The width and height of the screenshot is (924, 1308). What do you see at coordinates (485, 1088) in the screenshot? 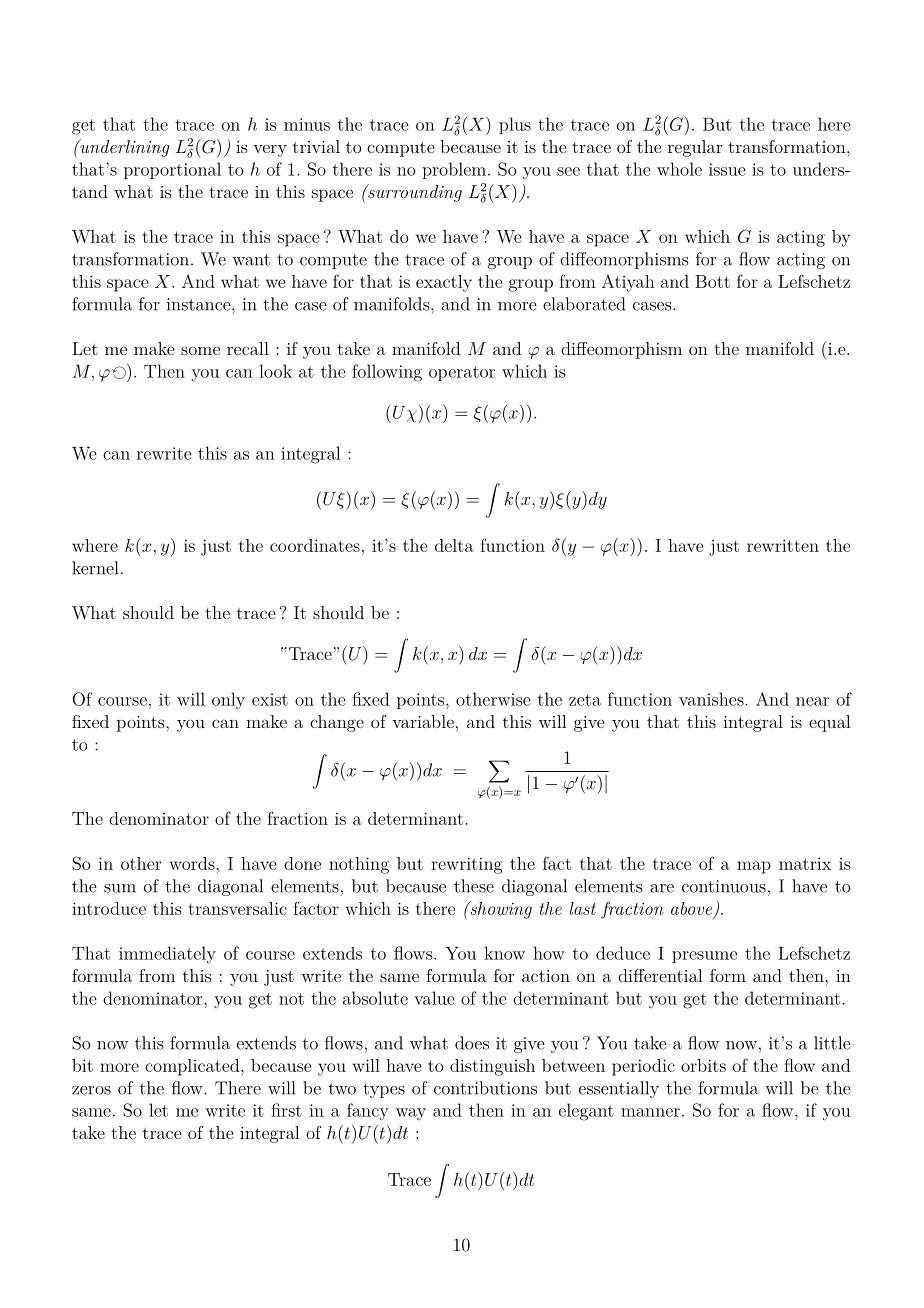
I see `contributions` at bounding box center [485, 1088].
